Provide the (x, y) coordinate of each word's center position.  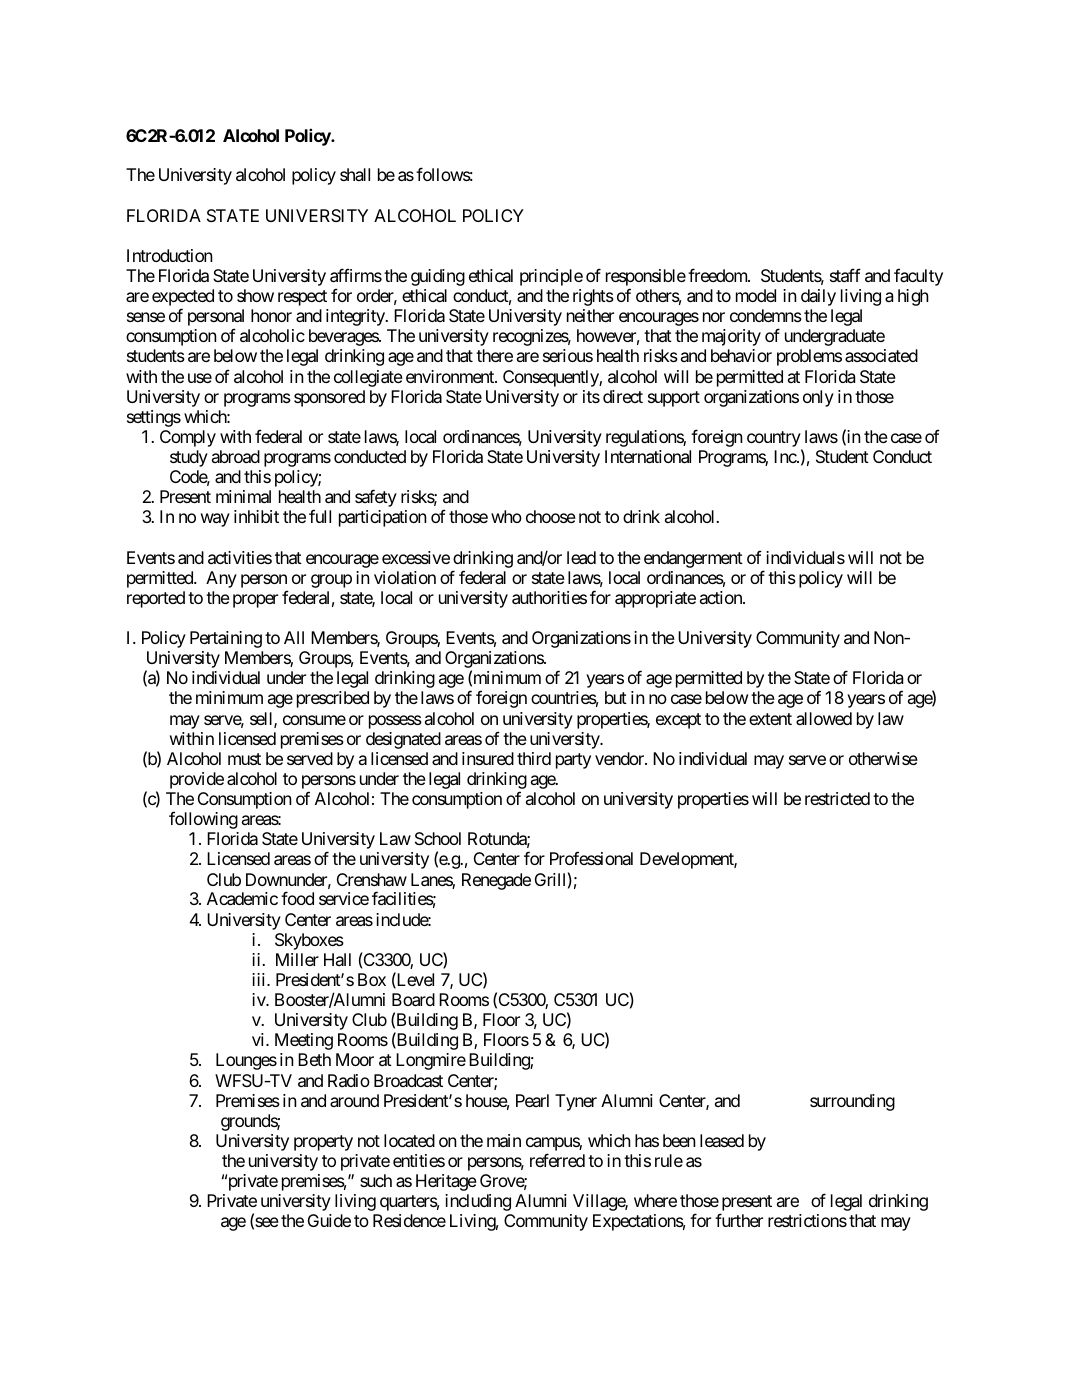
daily (818, 297)
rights (593, 297)
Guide (329, 1220)
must (244, 759)
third (534, 758)
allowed (824, 718)
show (255, 295)
